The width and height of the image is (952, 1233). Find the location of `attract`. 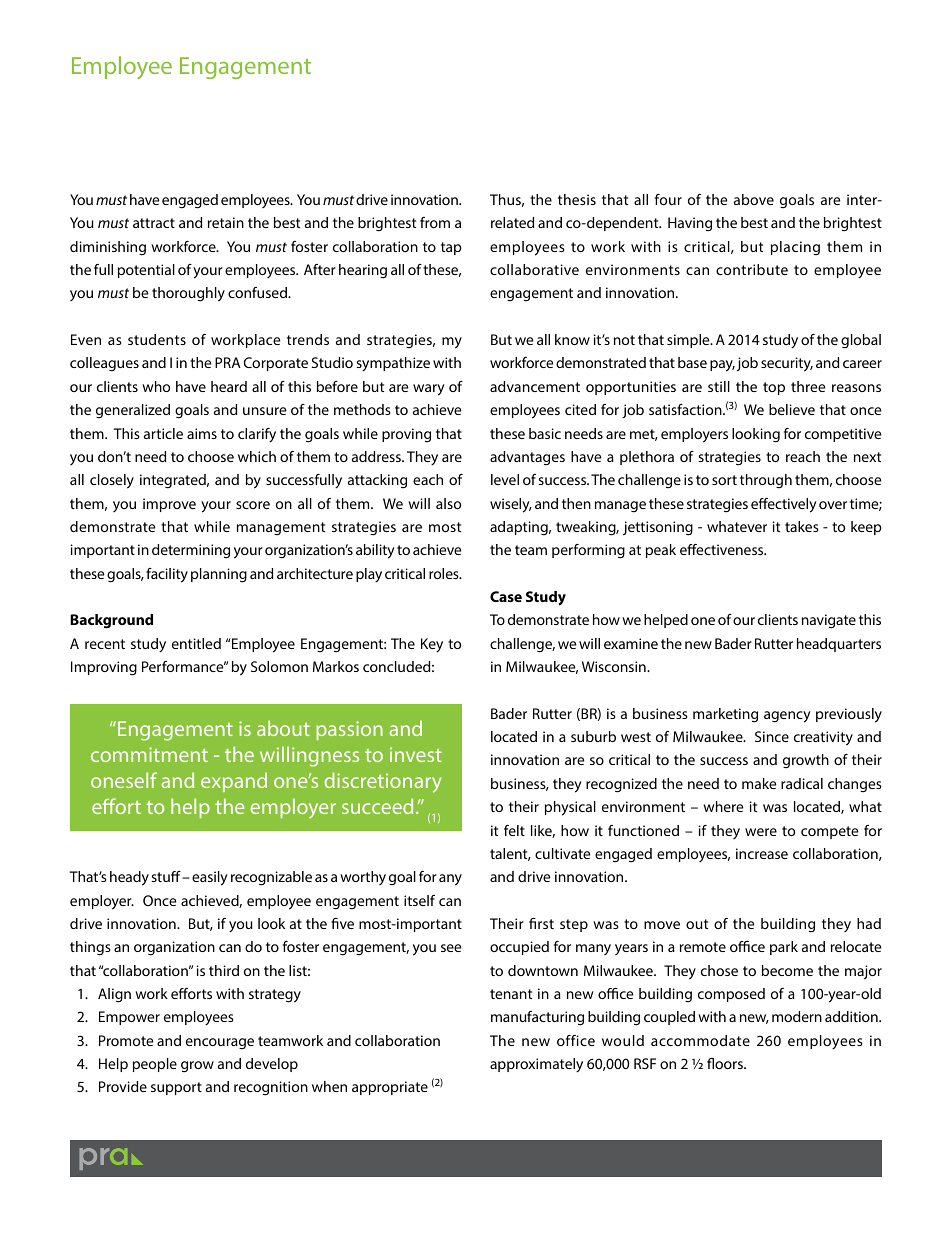

attract is located at coordinates (154, 223).
